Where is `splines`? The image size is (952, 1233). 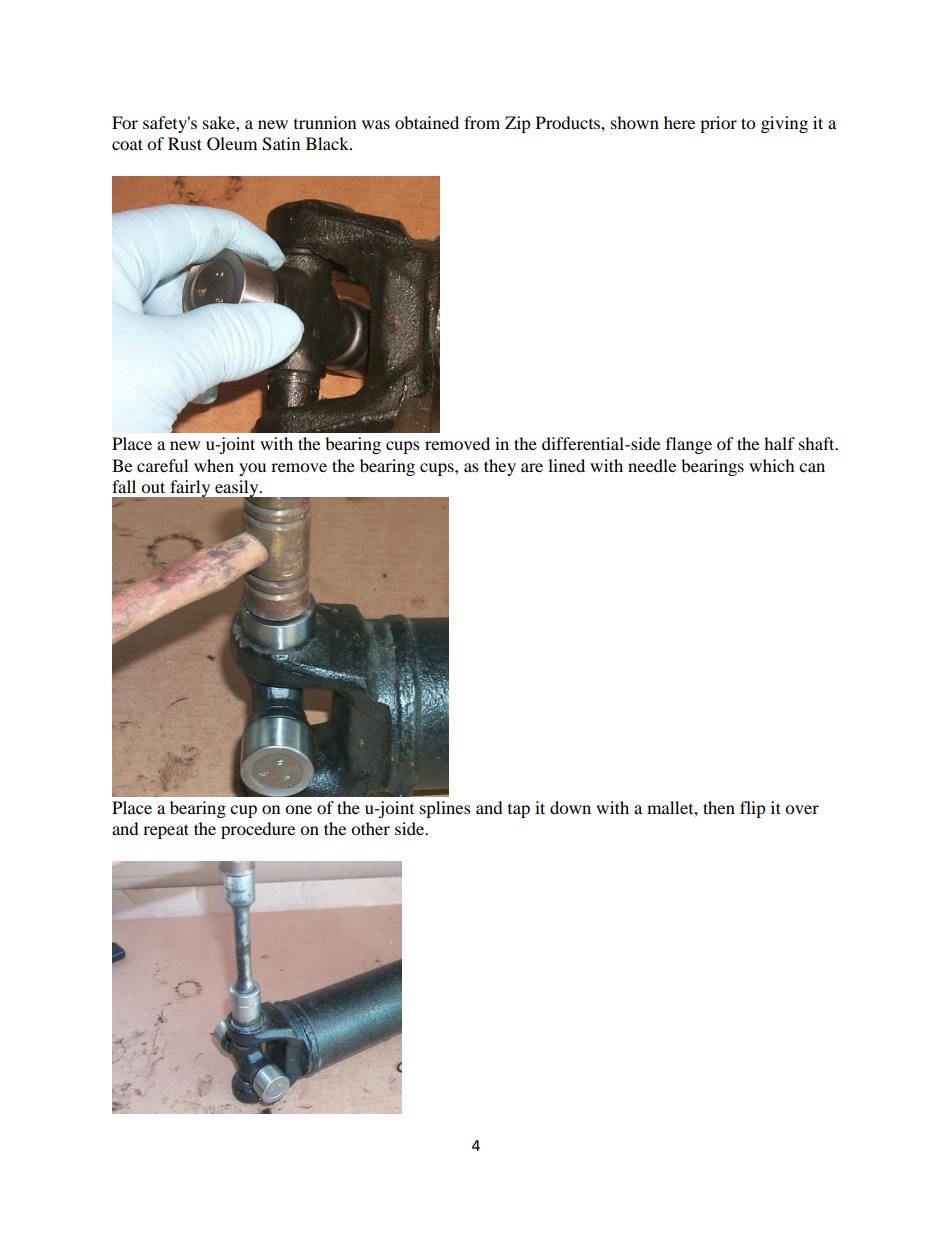
splines is located at coordinates (445, 809).
